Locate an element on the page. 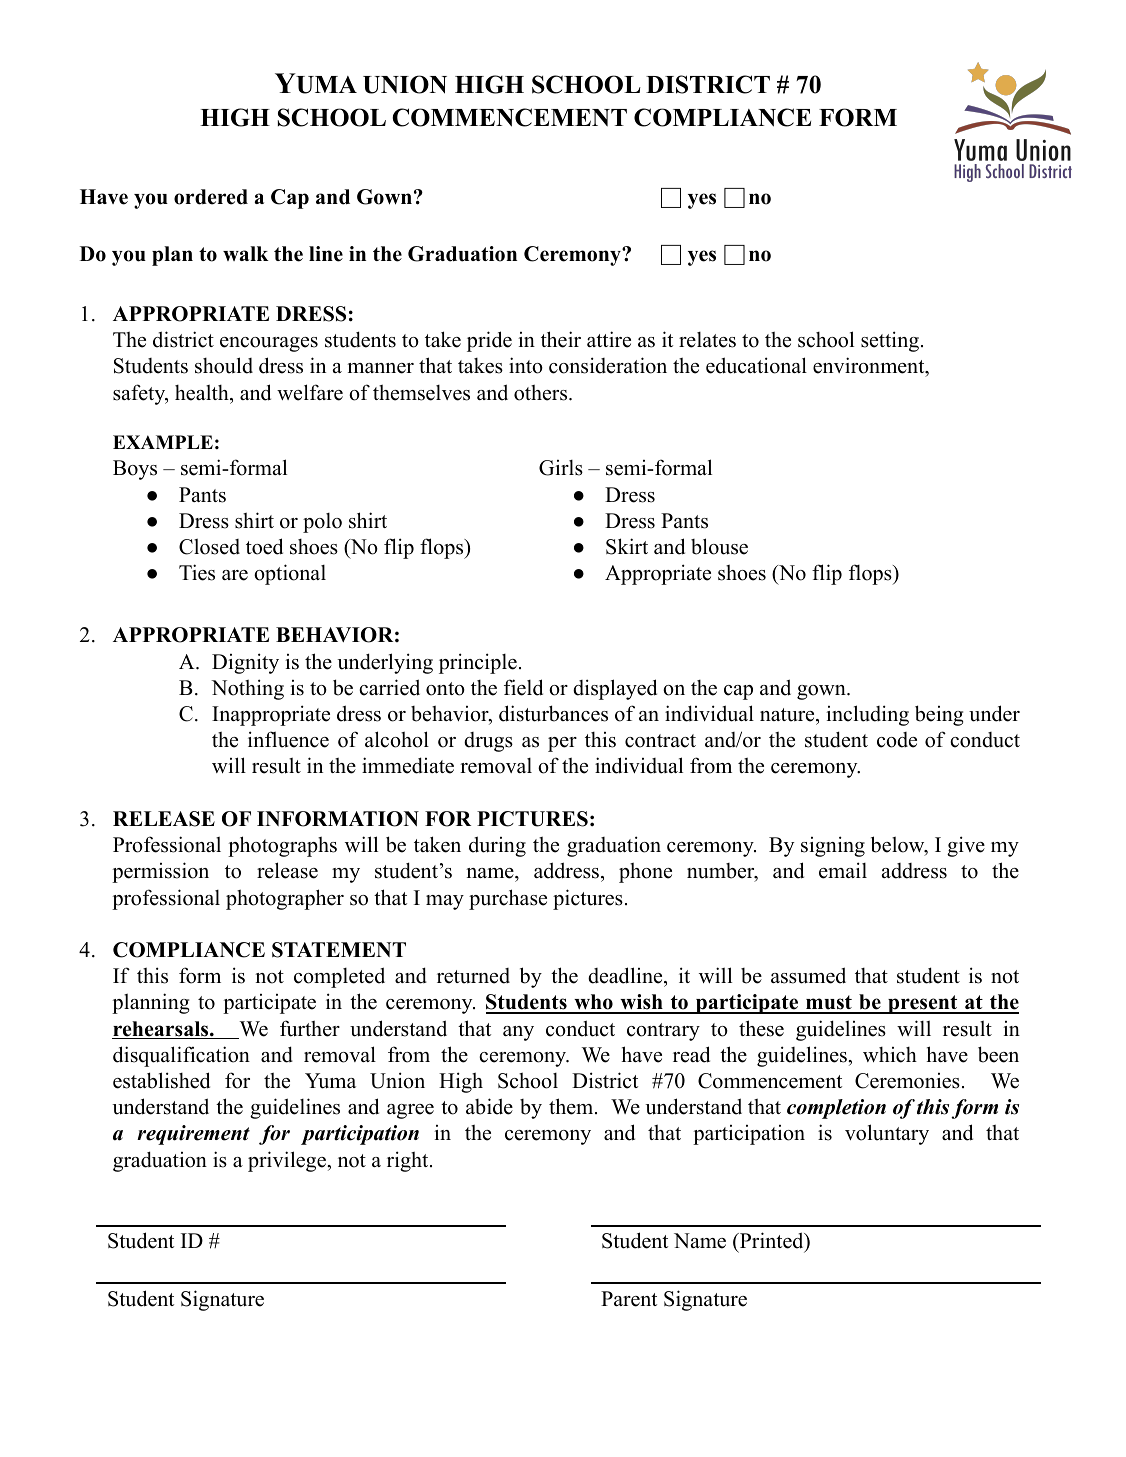 The width and height of the document is (1126, 1457). Printed is located at coordinates (771, 1241).
